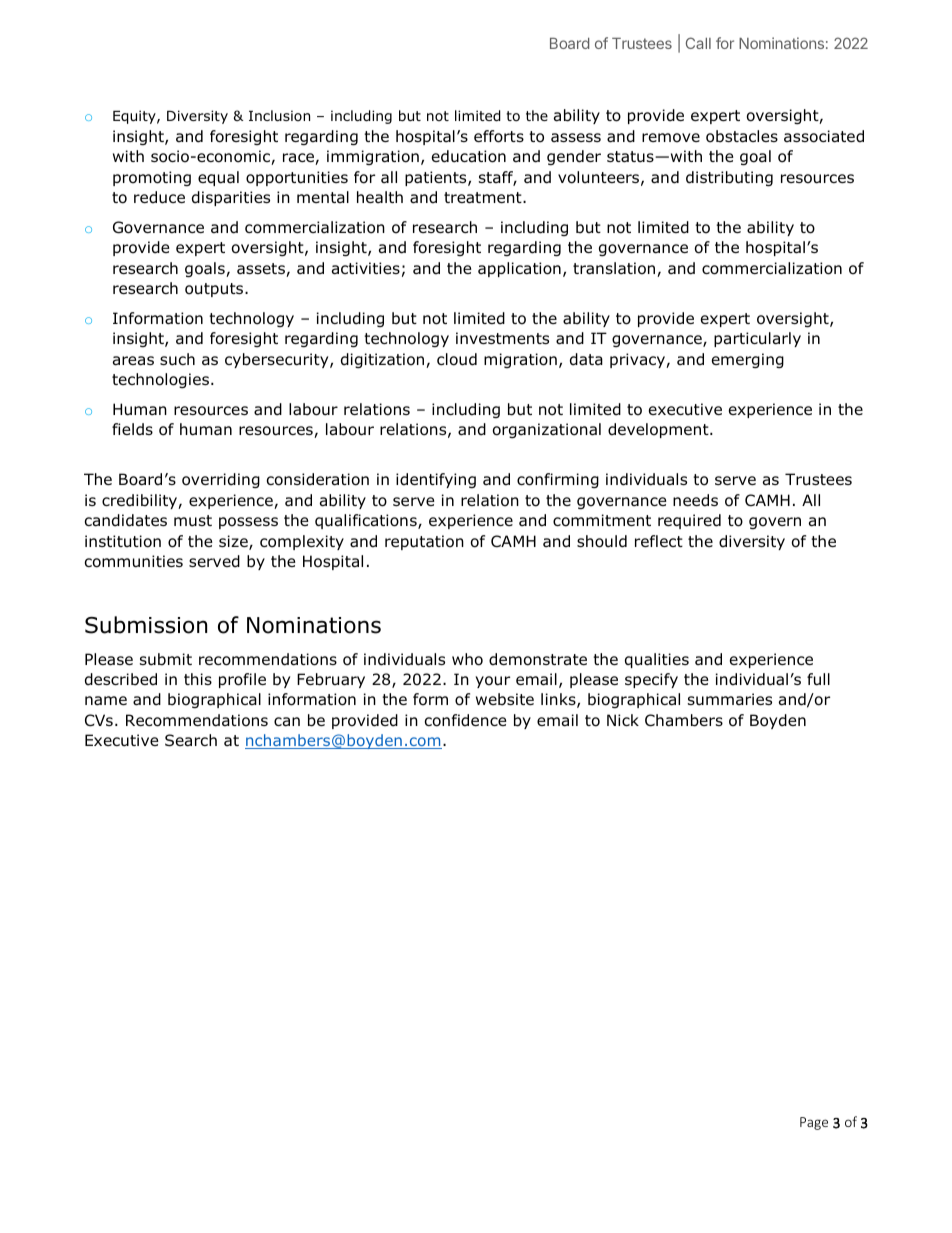  I want to click on Call, so click(698, 43).
